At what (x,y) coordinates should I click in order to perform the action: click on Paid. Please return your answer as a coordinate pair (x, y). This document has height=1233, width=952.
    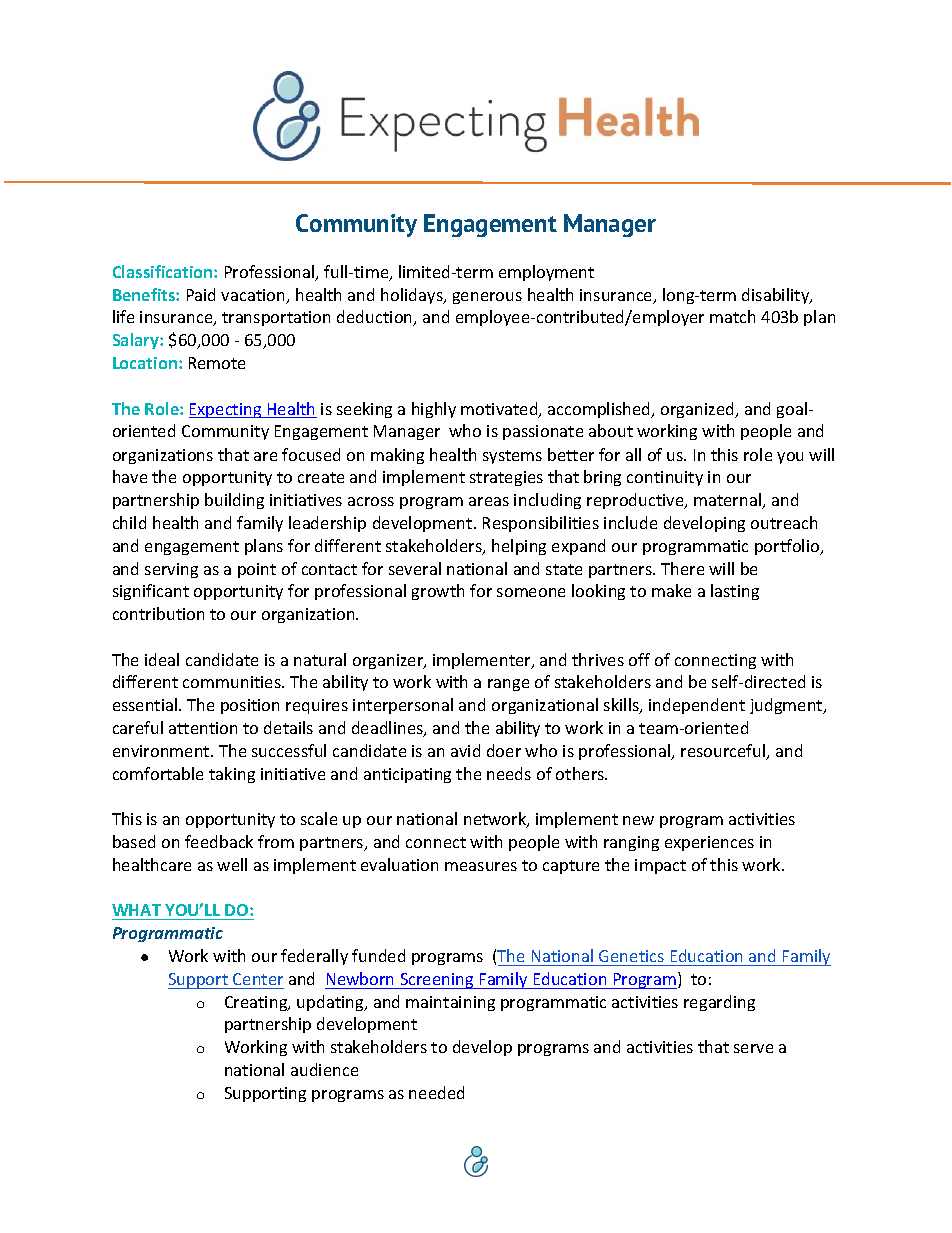
    Looking at the image, I should click on (201, 294).
